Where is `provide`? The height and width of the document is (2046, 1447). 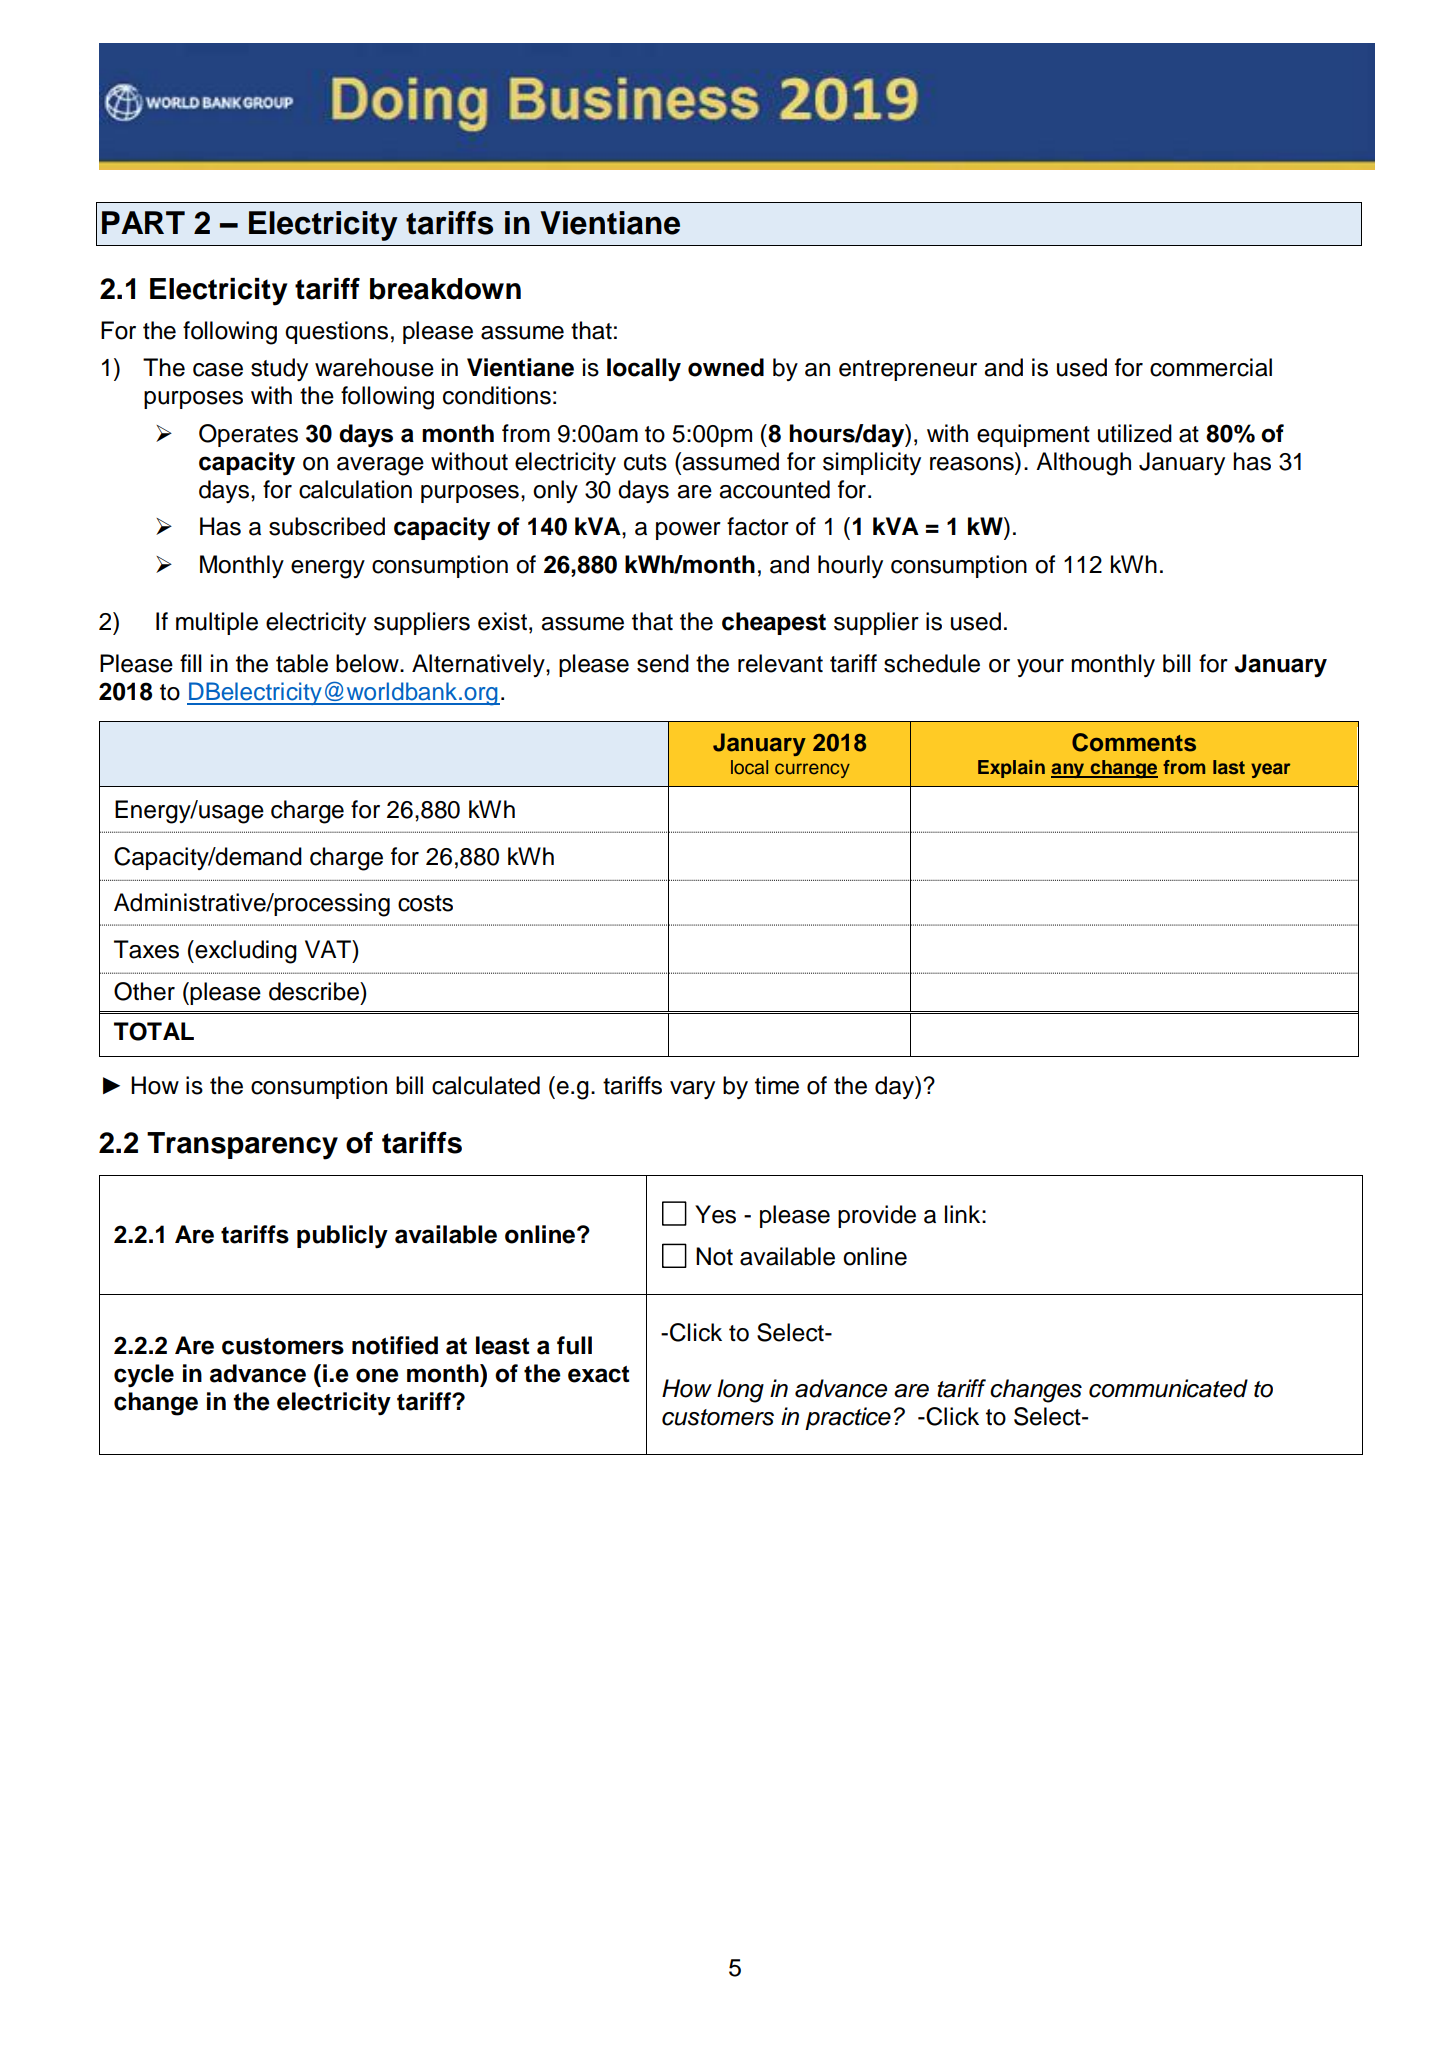
provide is located at coordinates (877, 1216).
